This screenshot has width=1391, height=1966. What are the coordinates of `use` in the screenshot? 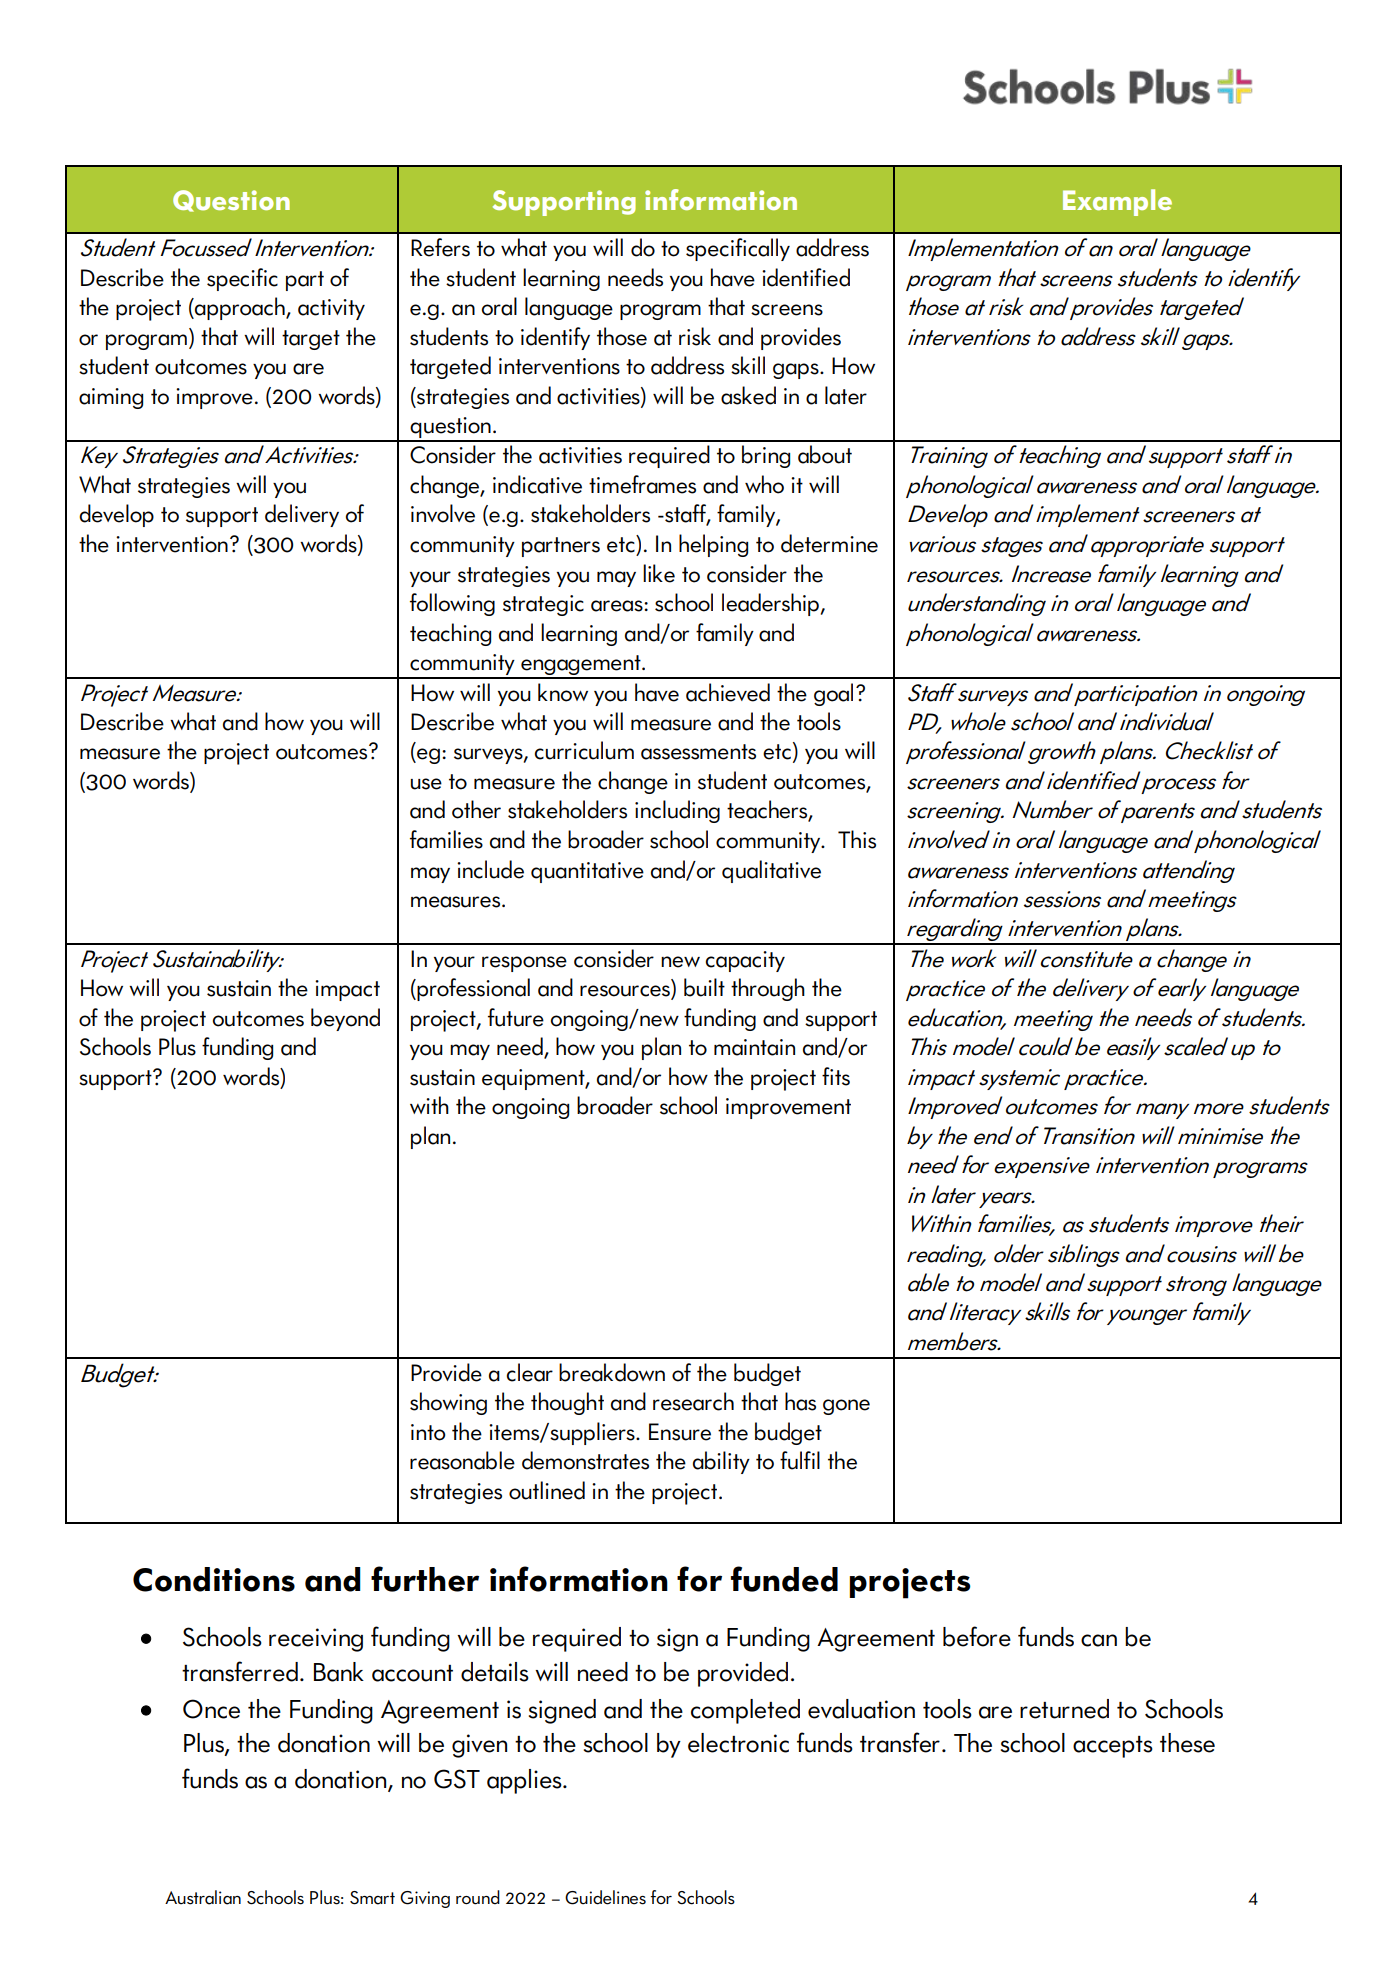 It's located at (426, 784).
